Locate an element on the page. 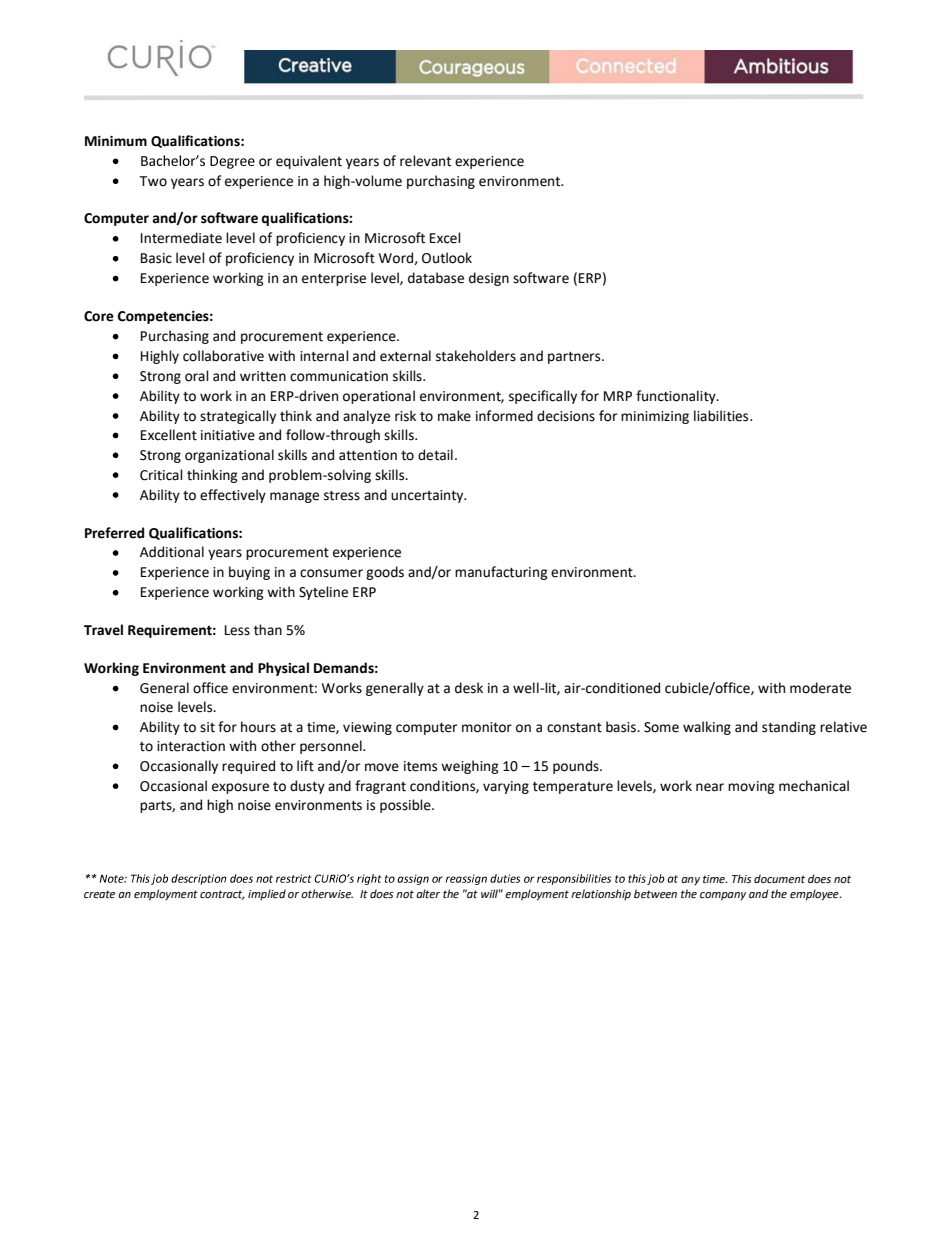 The height and width of the page is (1233, 952). Two is located at coordinates (153, 181).
